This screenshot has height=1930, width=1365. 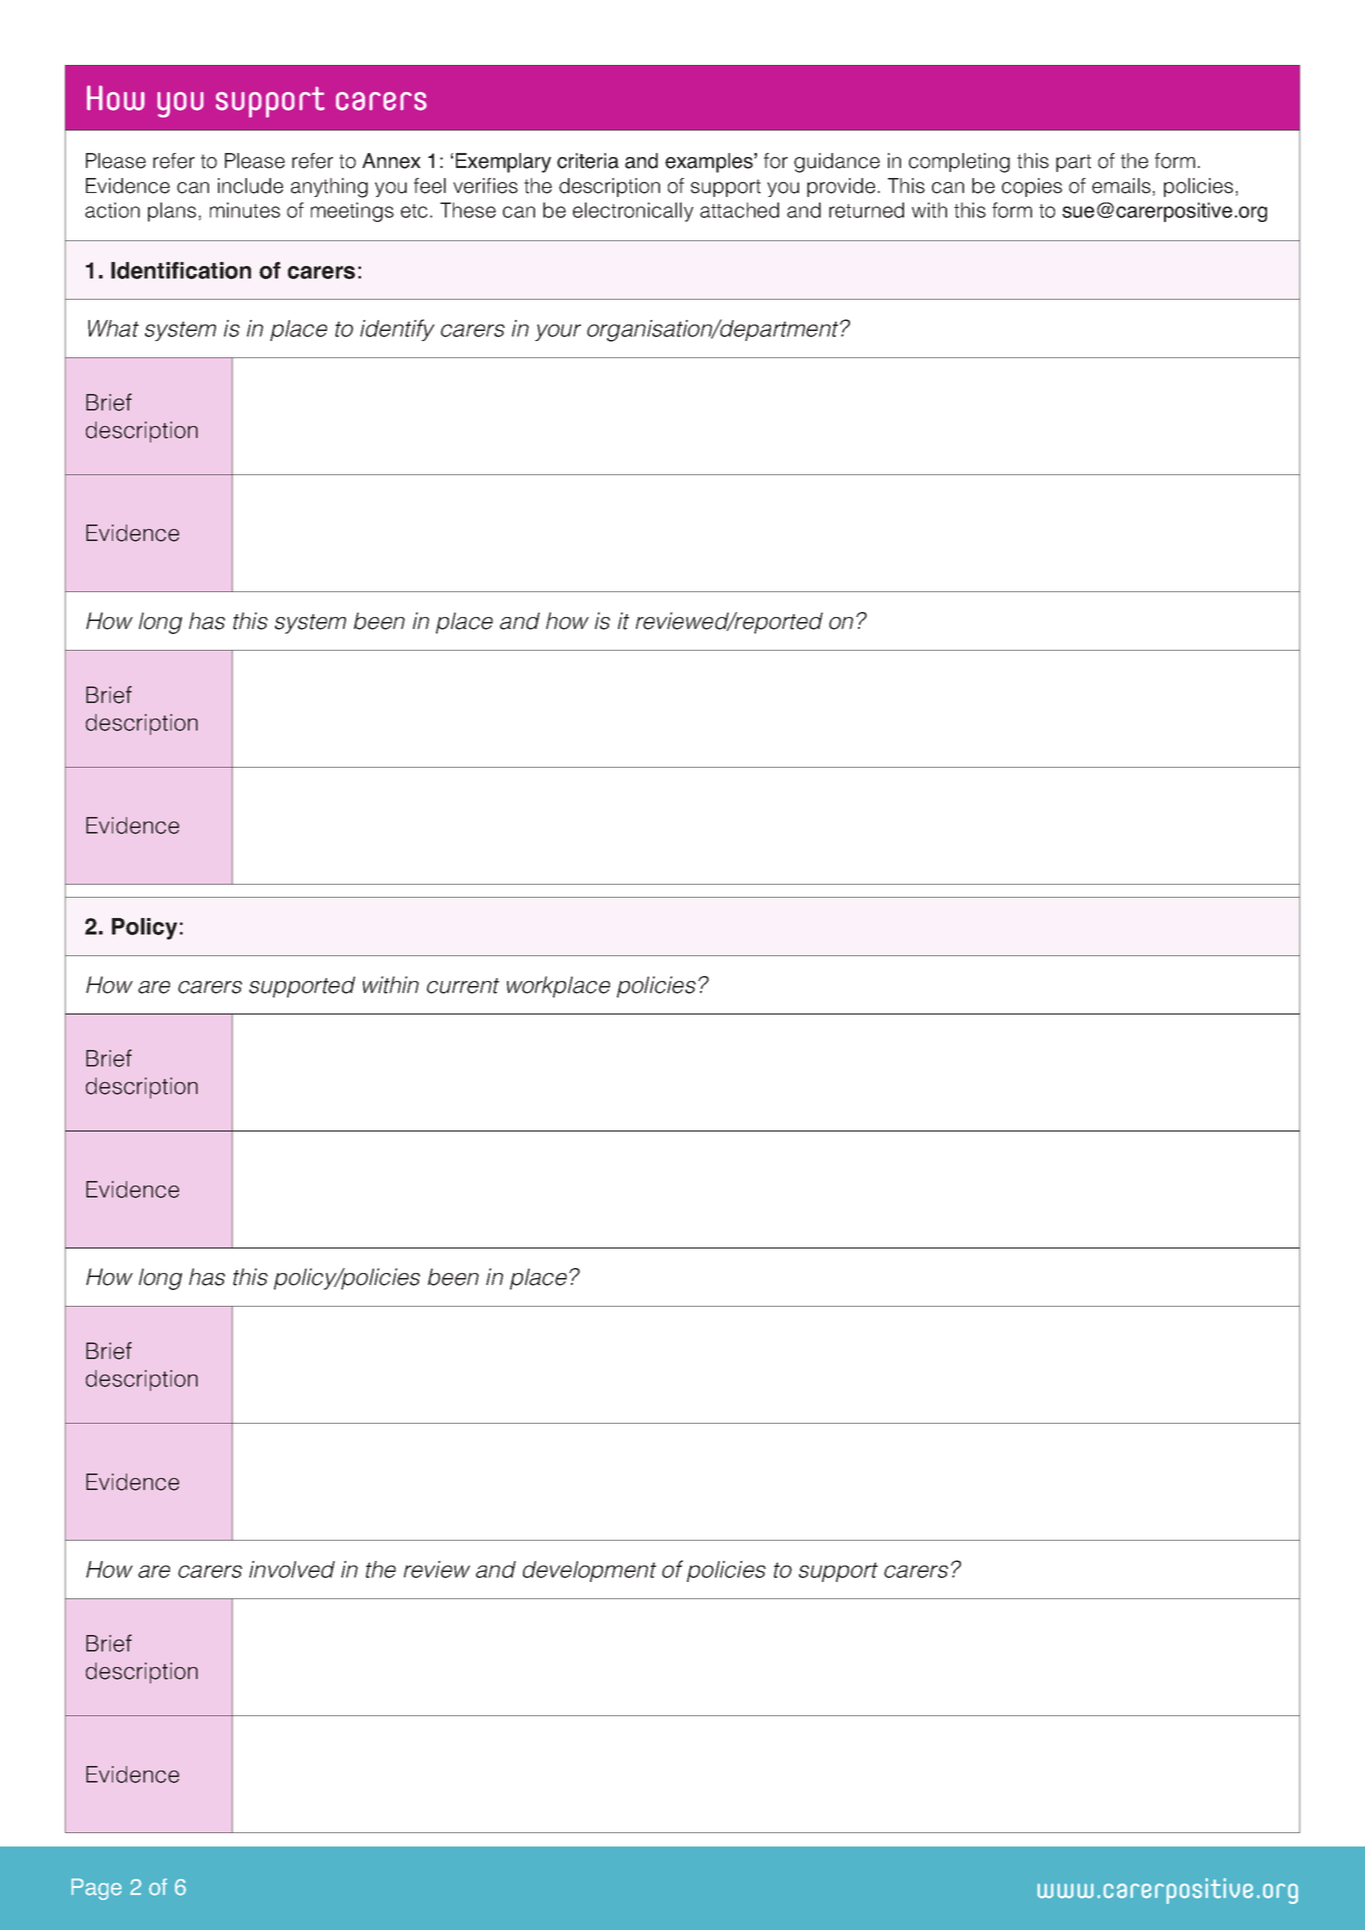 What do you see at coordinates (589, 1571) in the screenshot?
I see `development` at bounding box center [589, 1571].
